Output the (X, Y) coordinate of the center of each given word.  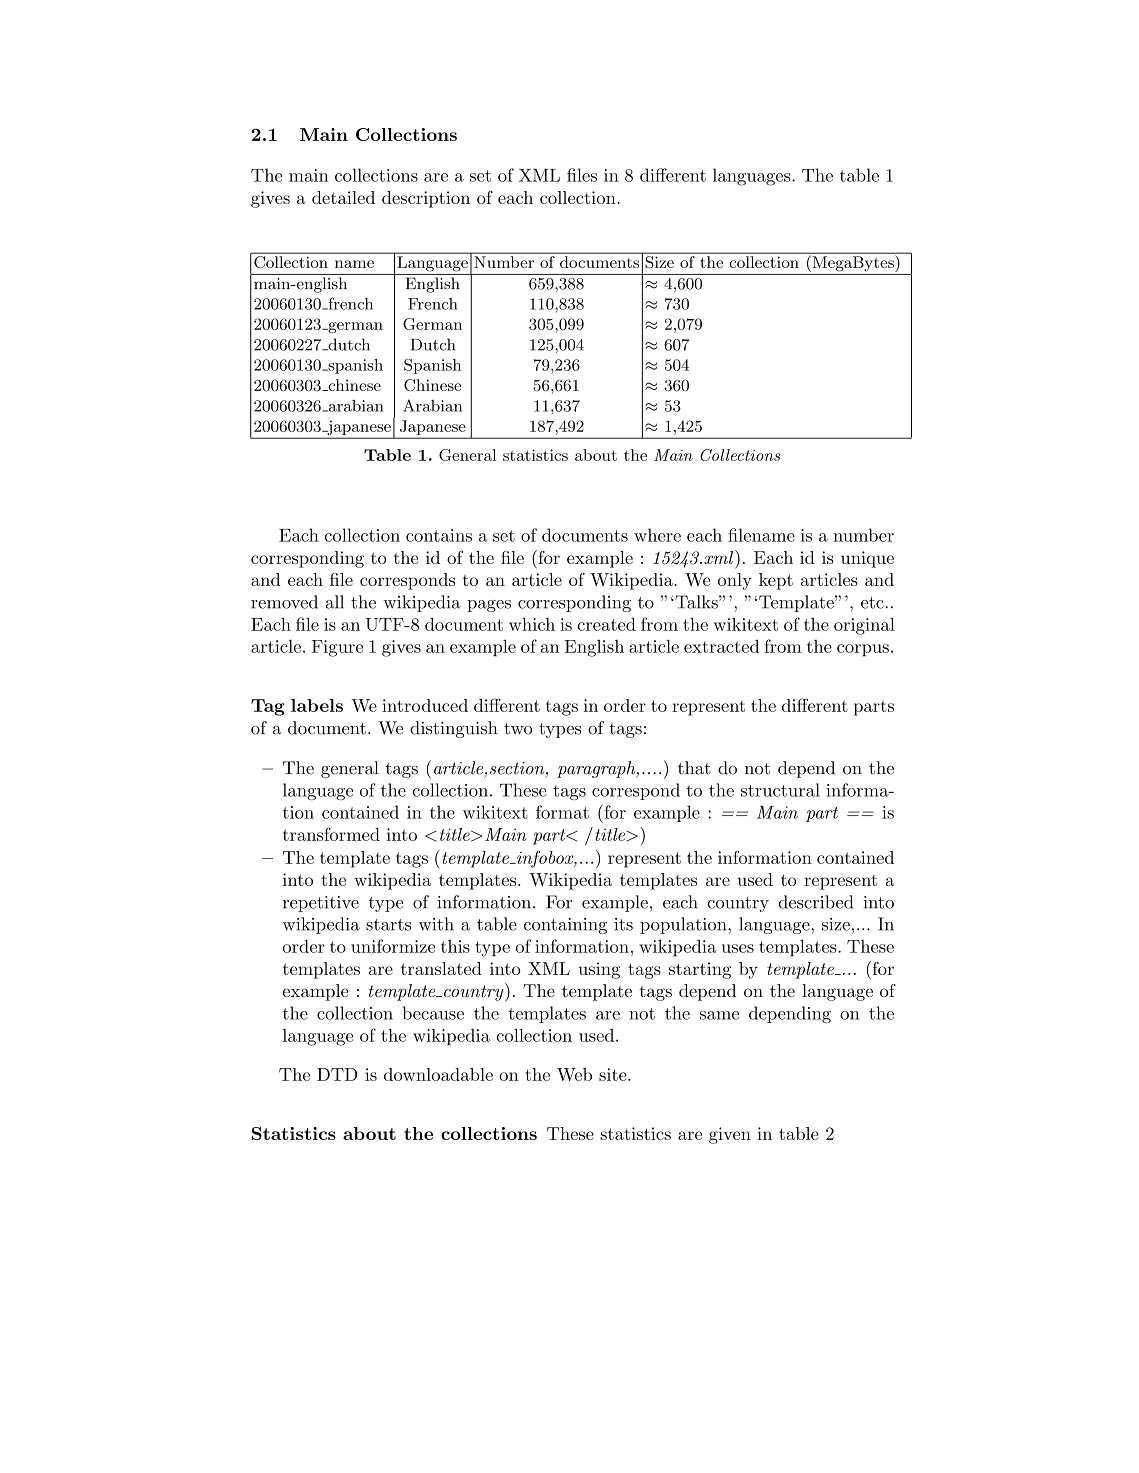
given (730, 1135)
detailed (343, 197)
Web (574, 1074)
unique (867, 559)
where (657, 535)
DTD (337, 1074)
